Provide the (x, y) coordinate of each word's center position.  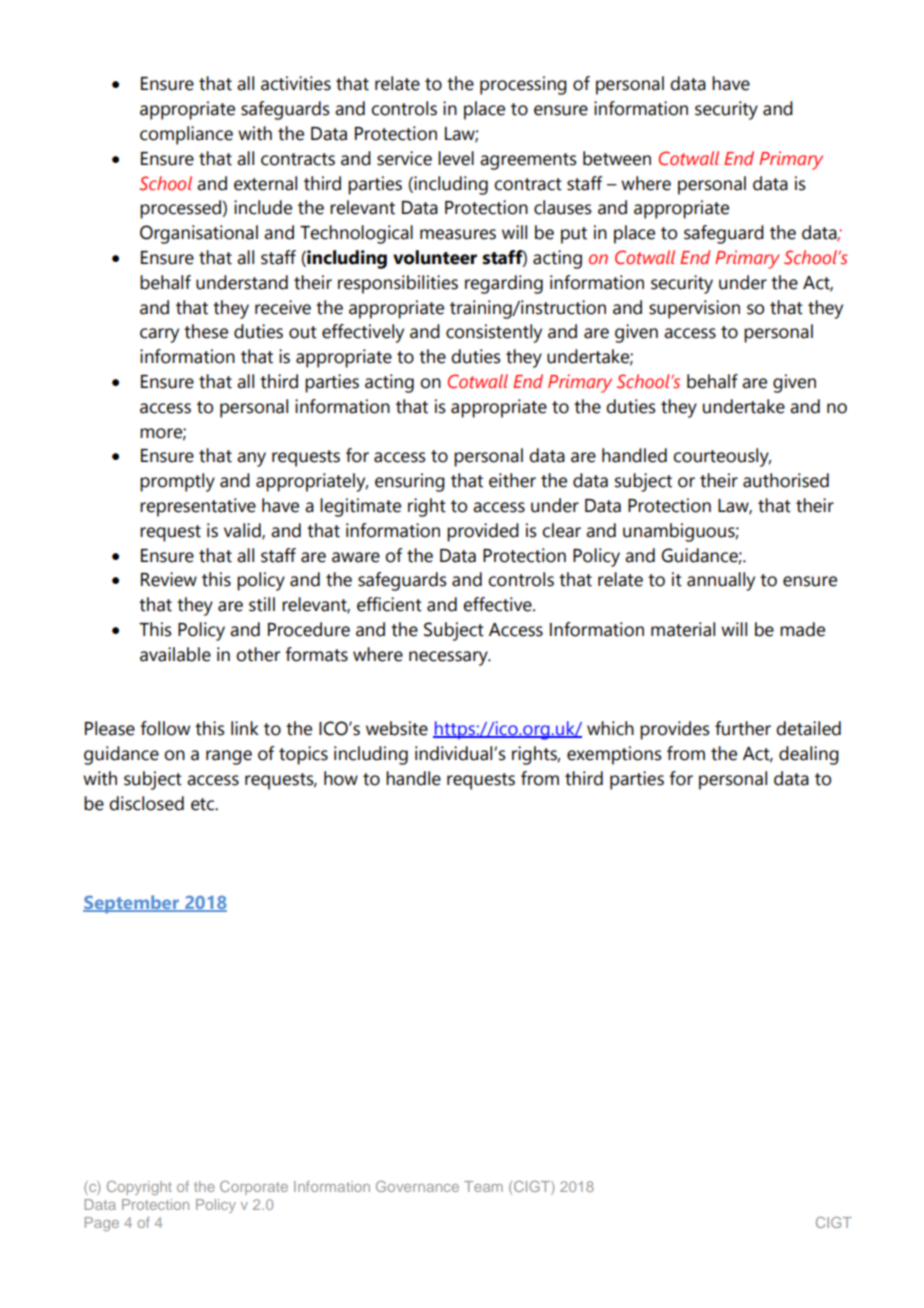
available (175, 654)
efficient (389, 604)
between (617, 158)
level (456, 158)
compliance (186, 135)
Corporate (254, 1188)
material (683, 629)
